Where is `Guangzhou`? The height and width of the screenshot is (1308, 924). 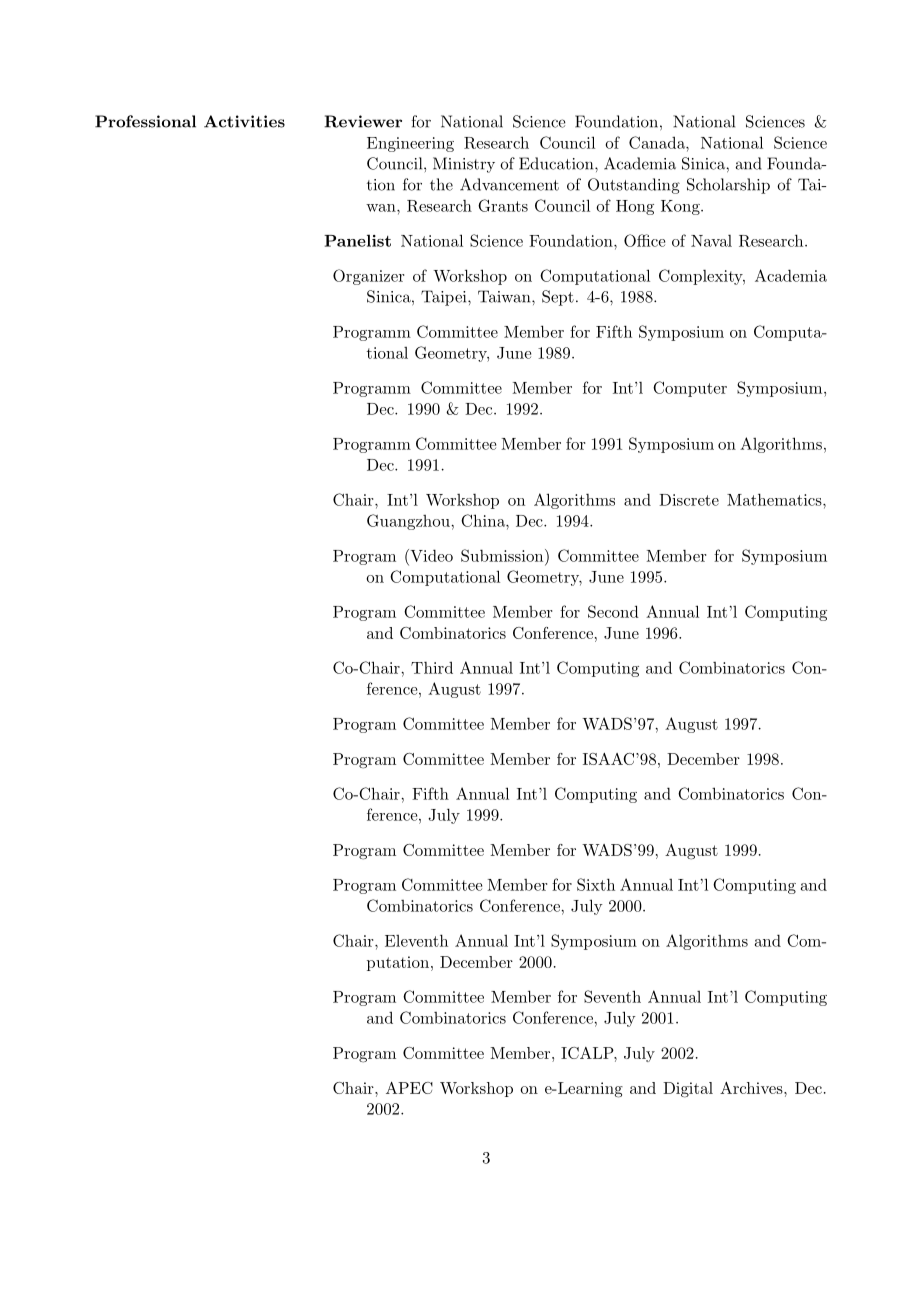 Guangzhou is located at coordinates (409, 522).
